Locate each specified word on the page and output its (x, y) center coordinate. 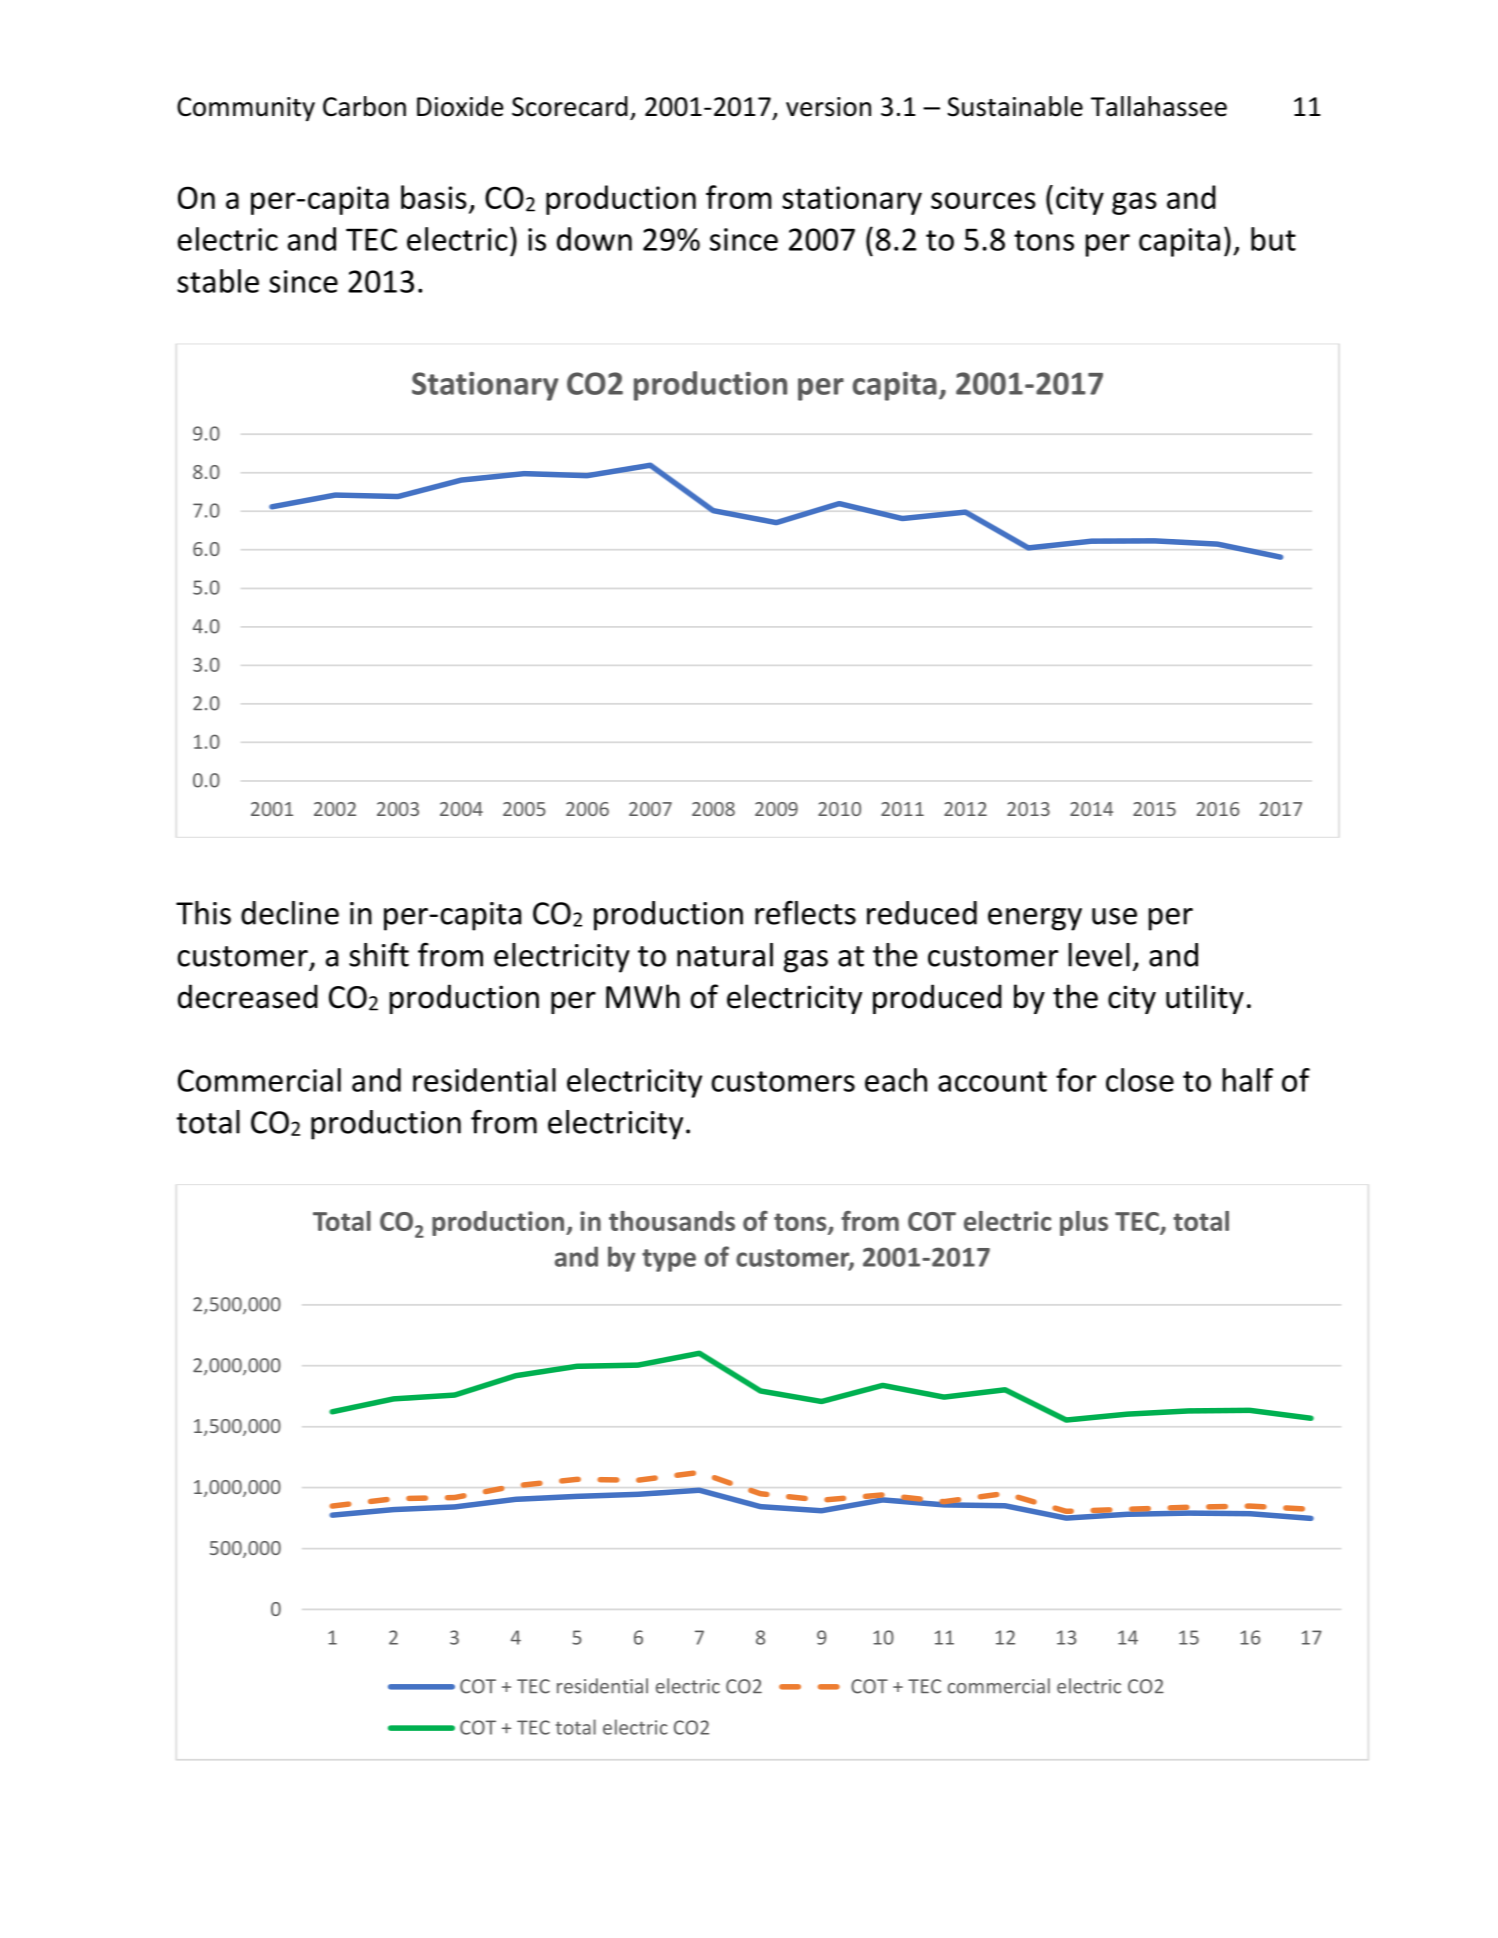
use (1114, 916)
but (1273, 239)
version (828, 107)
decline (290, 913)
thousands (672, 1221)
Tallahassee (1159, 106)
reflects (805, 912)
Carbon (364, 106)
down (594, 239)
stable (218, 281)
